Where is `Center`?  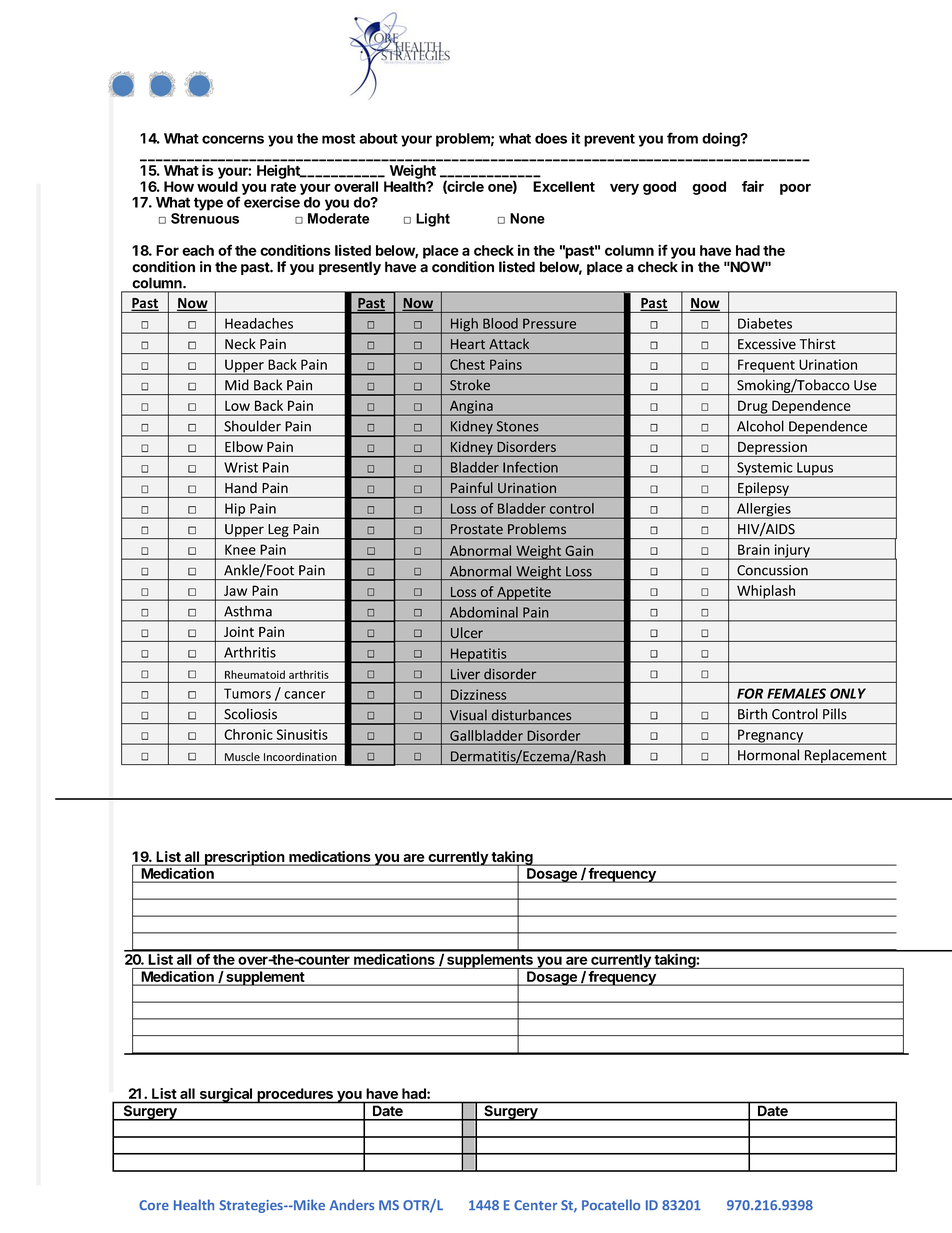
Center is located at coordinates (535, 1205).
